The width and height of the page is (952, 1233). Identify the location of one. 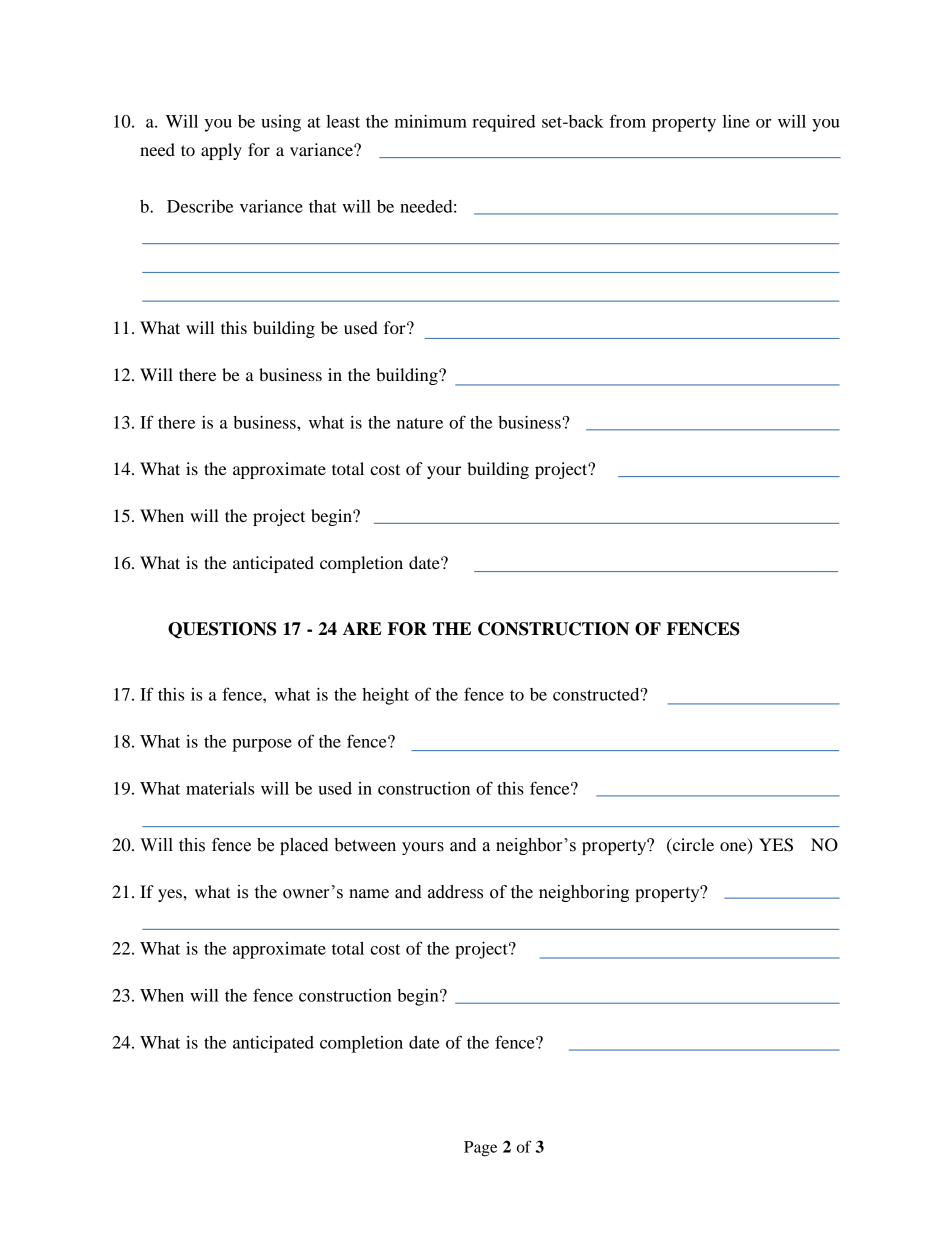
(734, 848).
